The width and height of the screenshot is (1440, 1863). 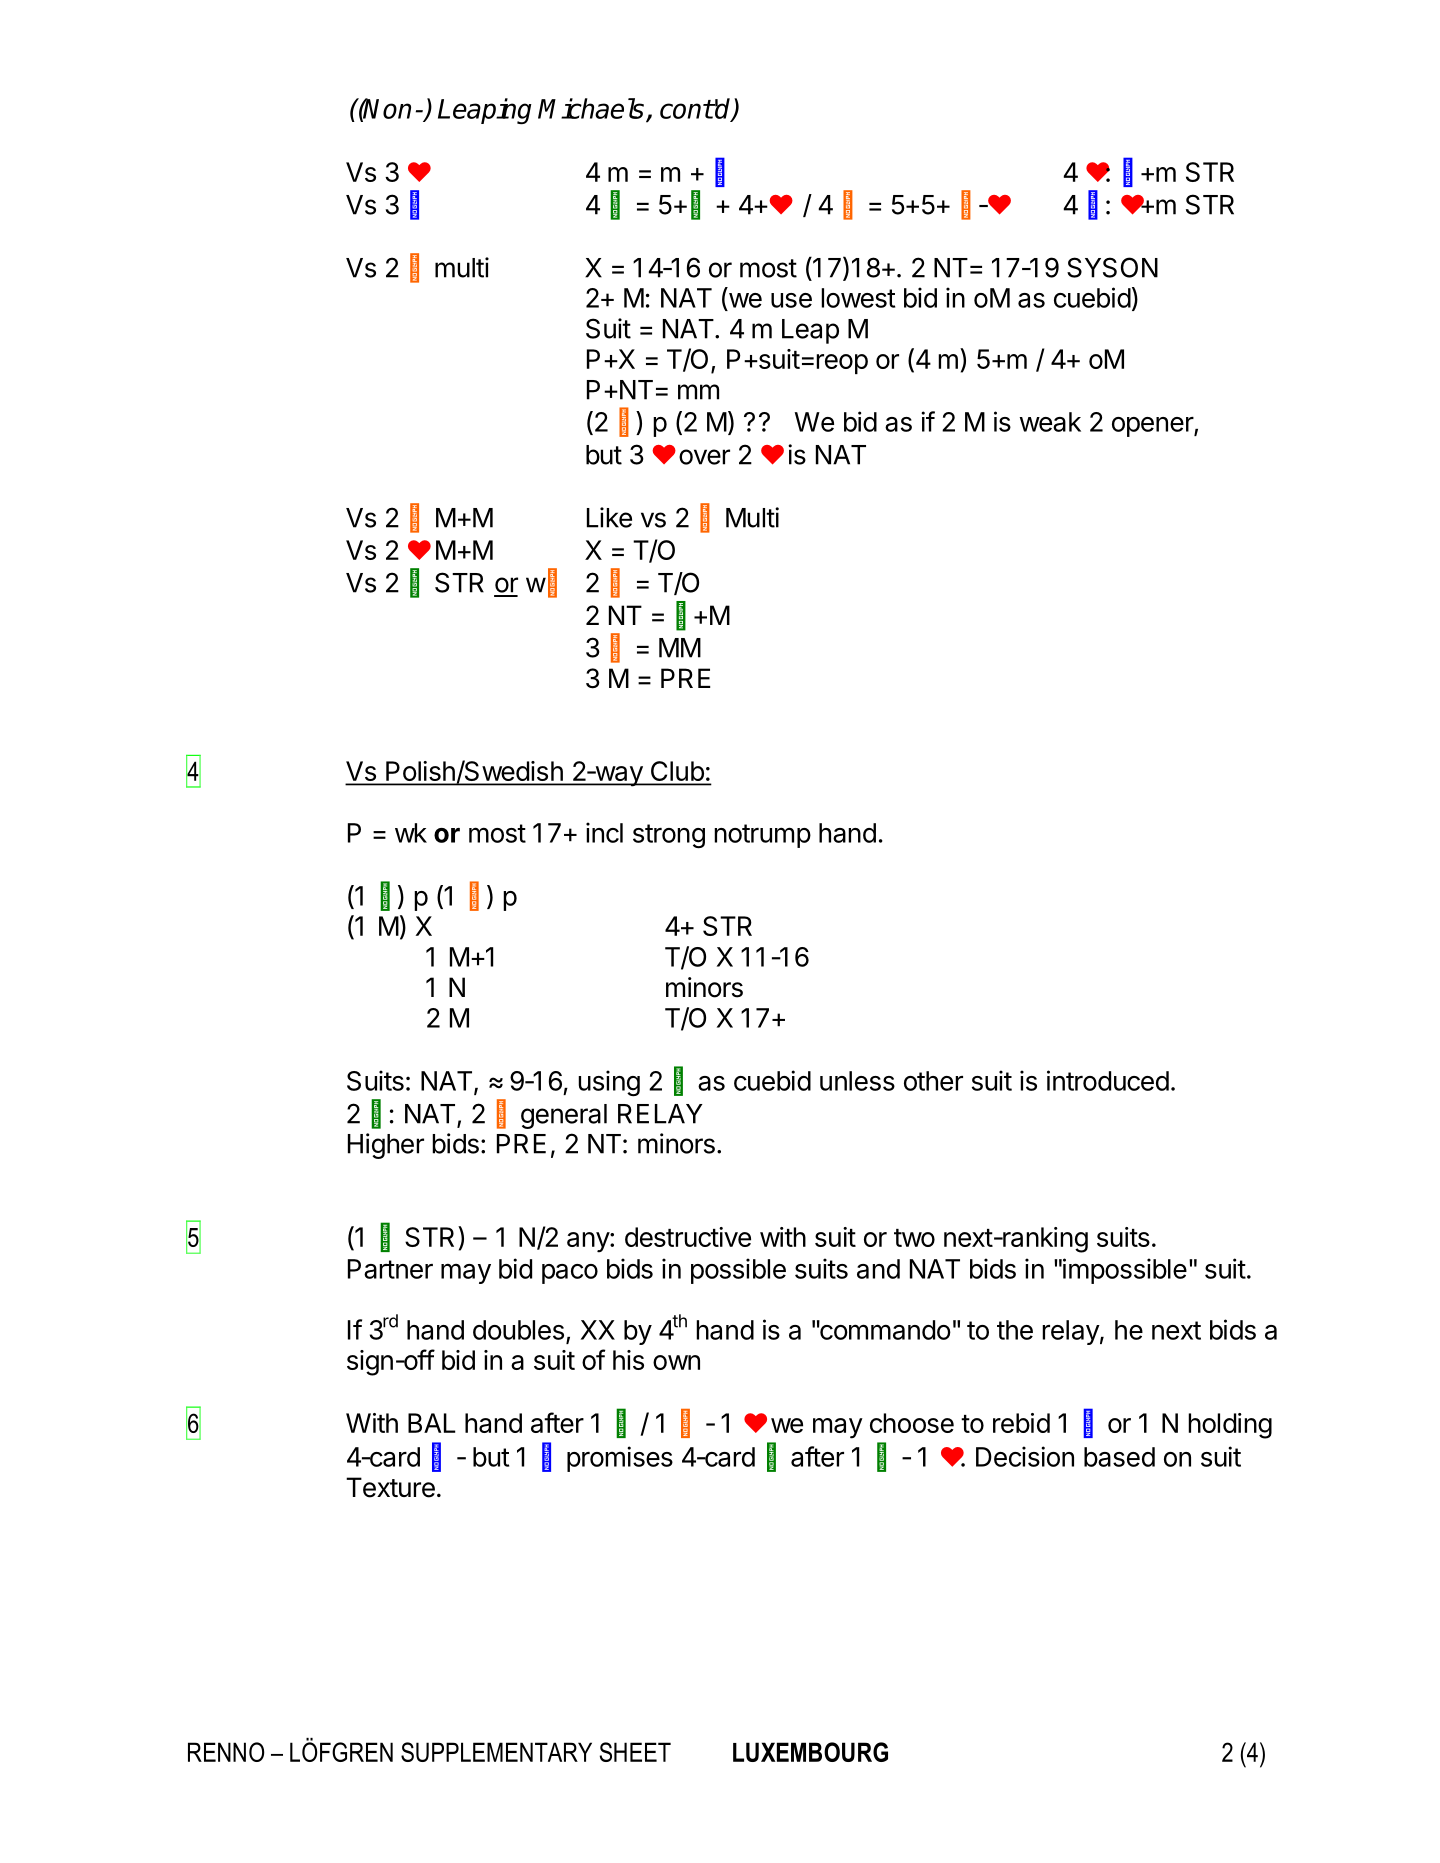 I want to click on notrump, so click(x=762, y=836).
